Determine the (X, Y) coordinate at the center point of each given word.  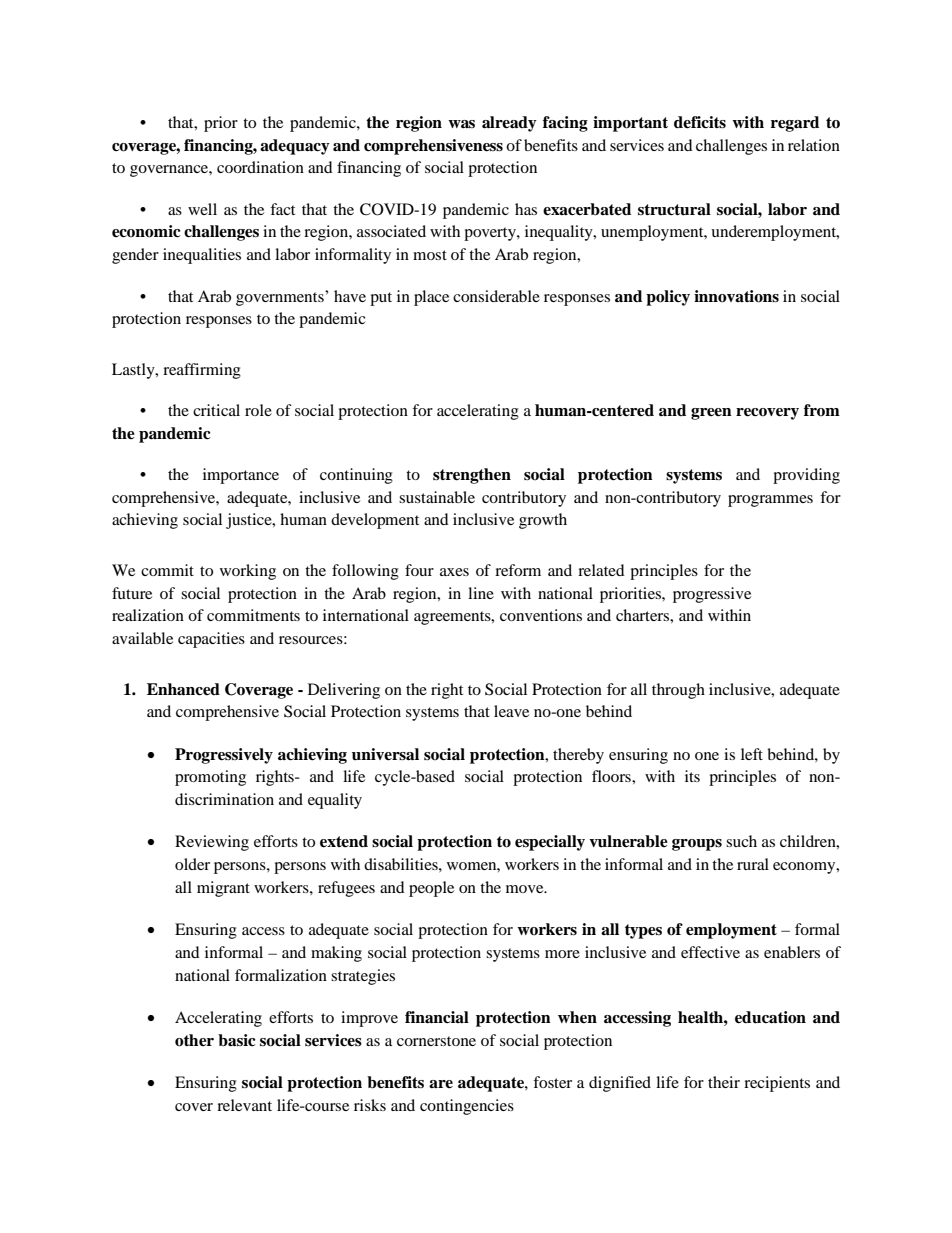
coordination (260, 167)
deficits (700, 122)
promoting (210, 778)
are (441, 1084)
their (724, 1082)
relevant (244, 1105)
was (461, 124)
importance (241, 476)
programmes (770, 501)
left (752, 754)
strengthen (472, 476)
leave (511, 711)
